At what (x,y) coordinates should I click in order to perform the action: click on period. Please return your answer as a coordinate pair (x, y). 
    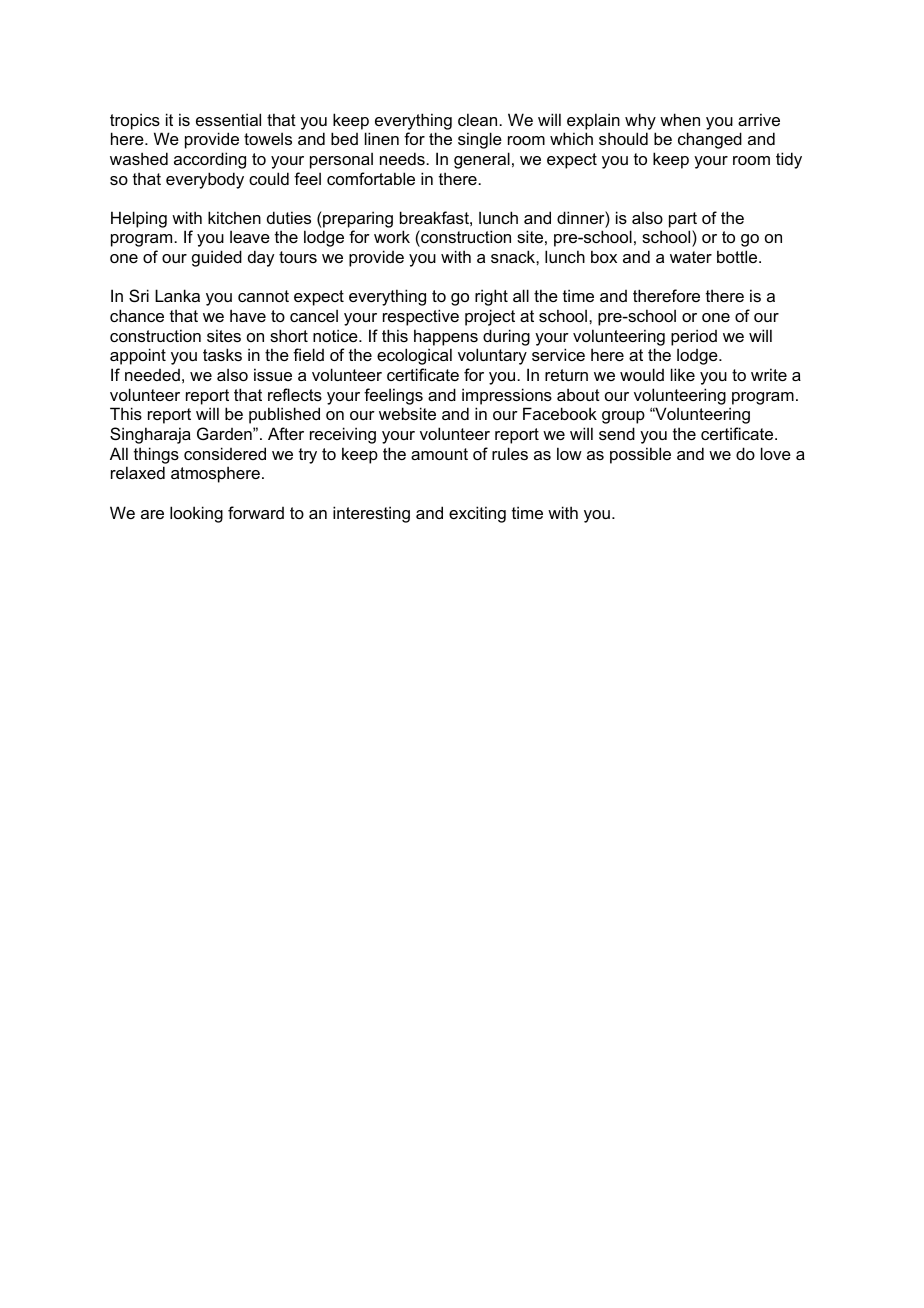
    Looking at the image, I should click on (694, 337).
